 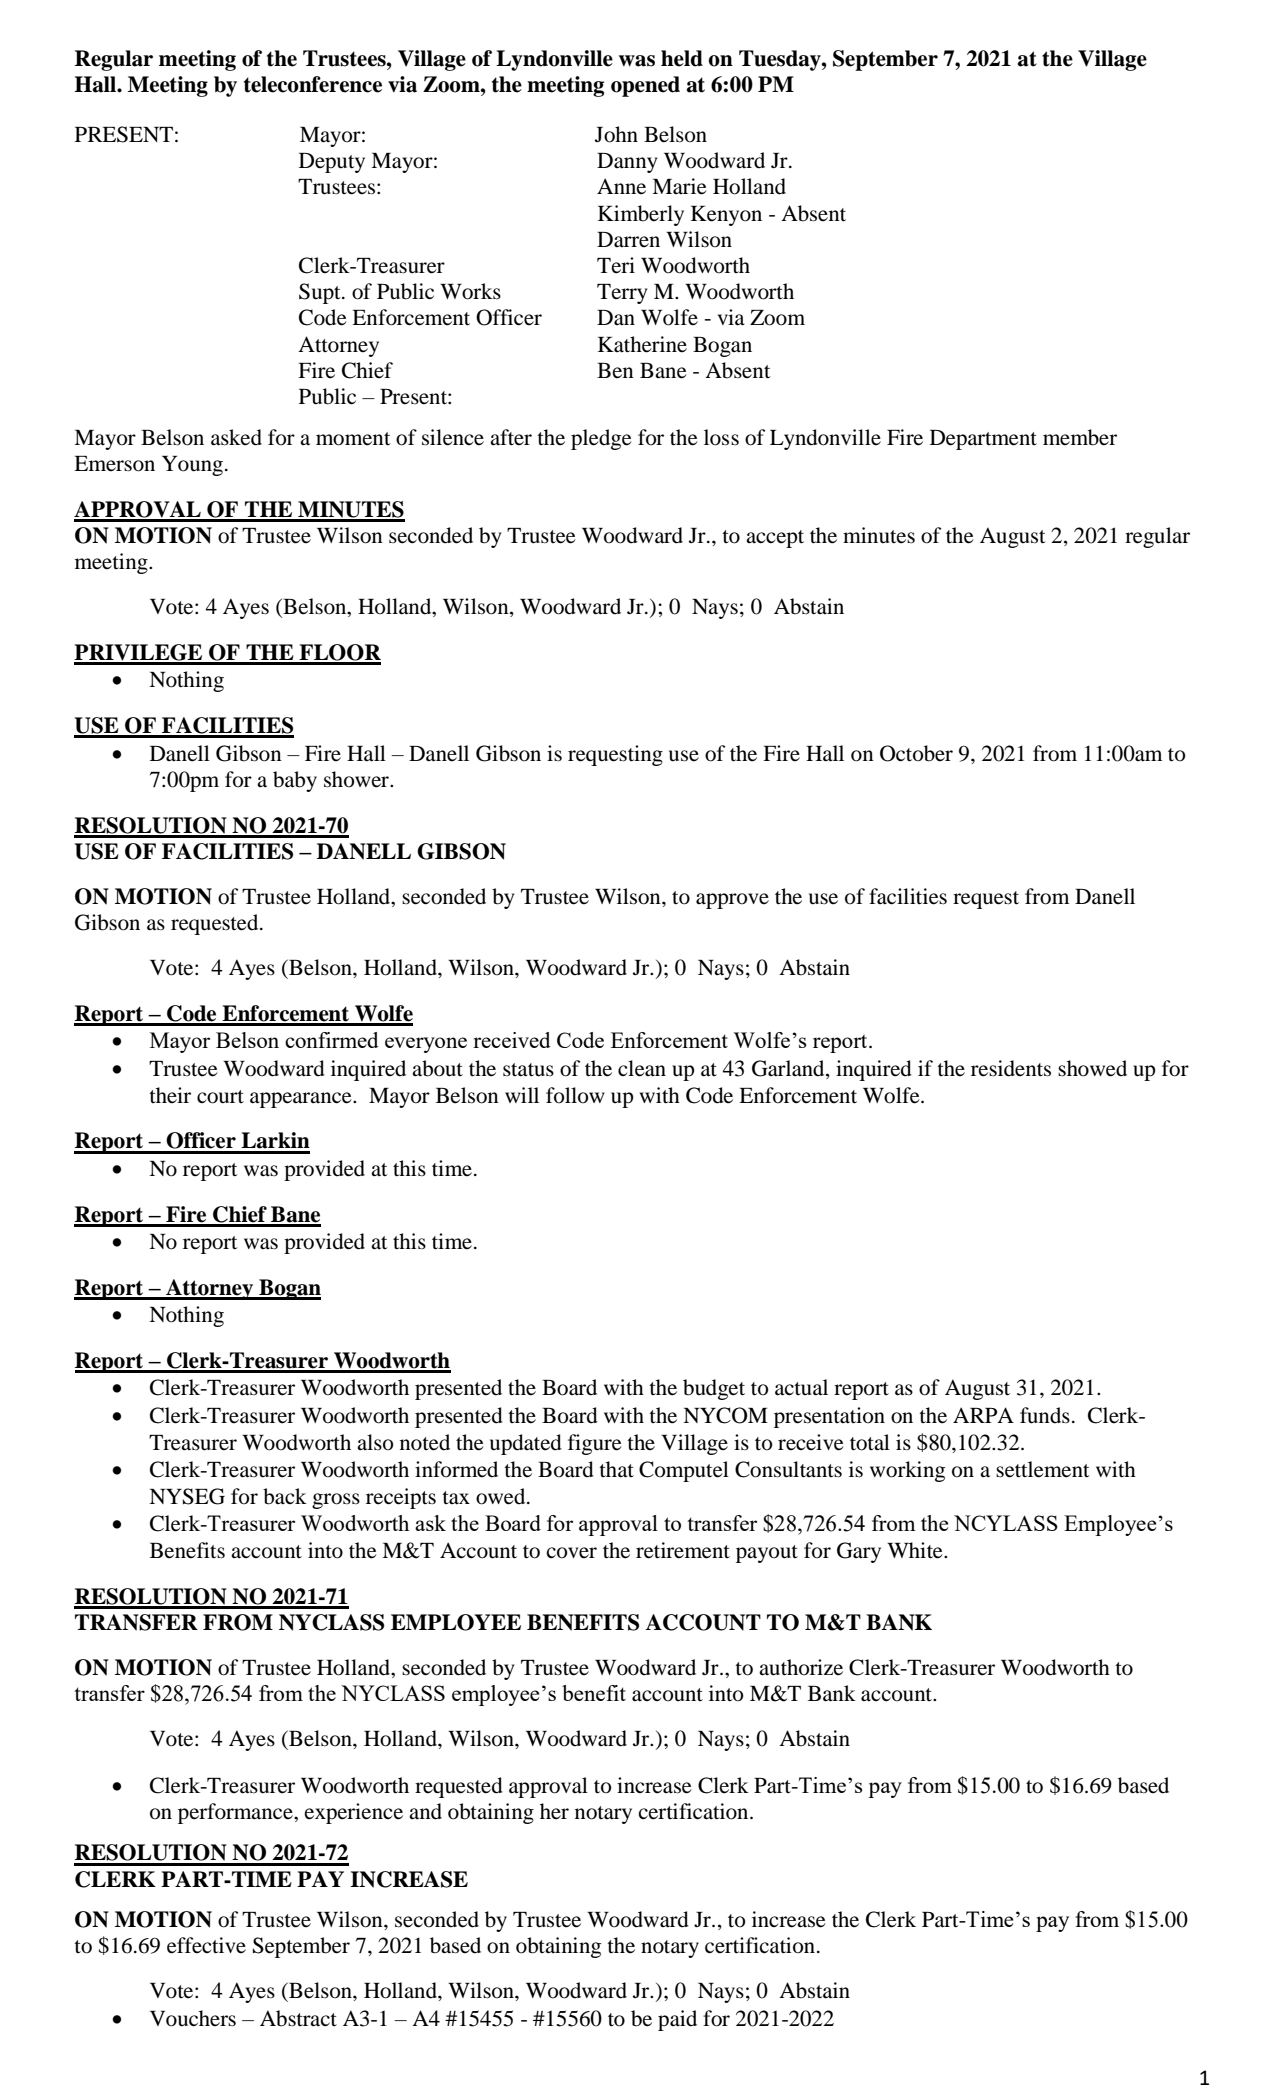 What do you see at coordinates (206, 1945) in the page?
I see `effective` at bounding box center [206, 1945].
